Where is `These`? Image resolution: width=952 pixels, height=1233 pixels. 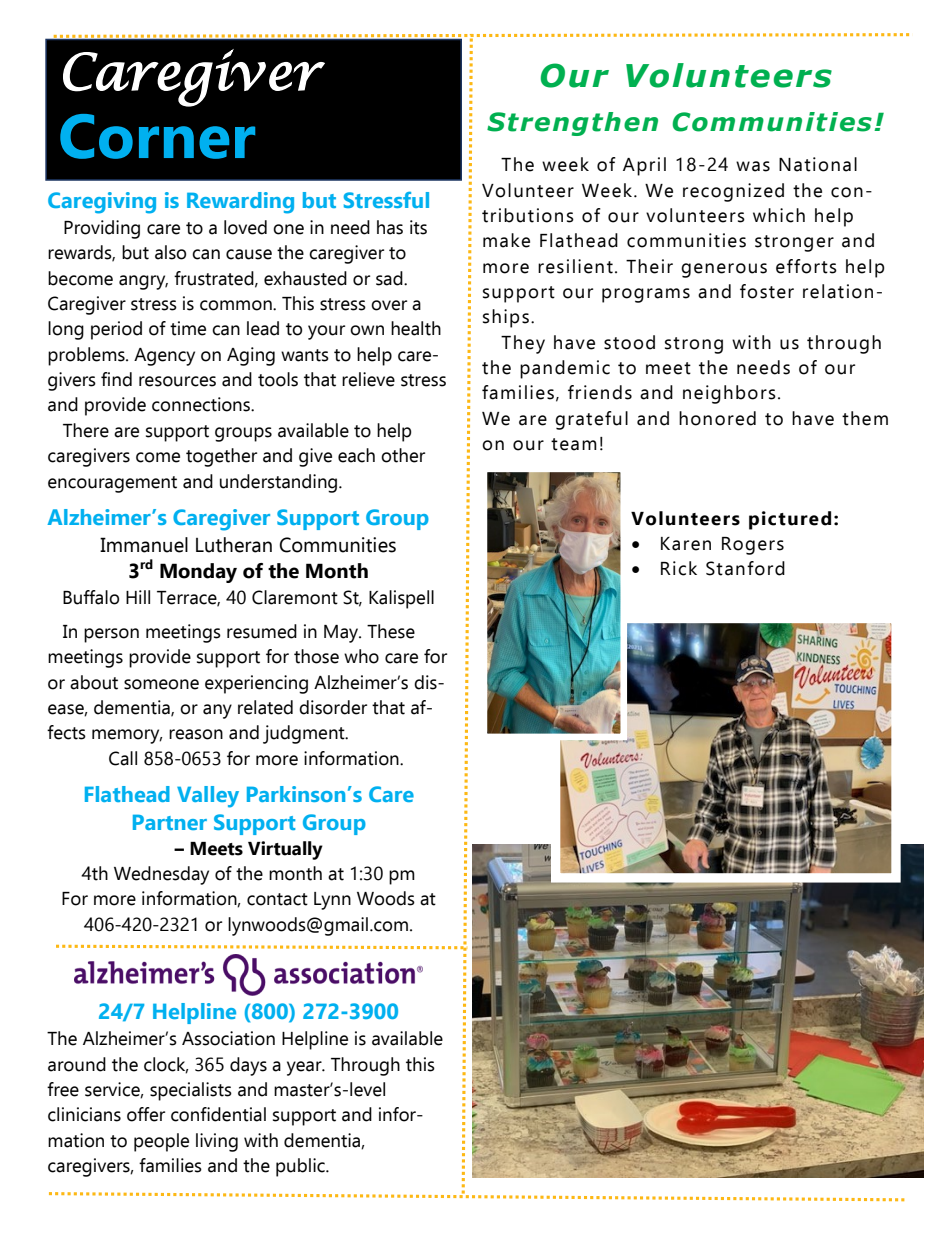
These is located at coordinates (391, 631).
